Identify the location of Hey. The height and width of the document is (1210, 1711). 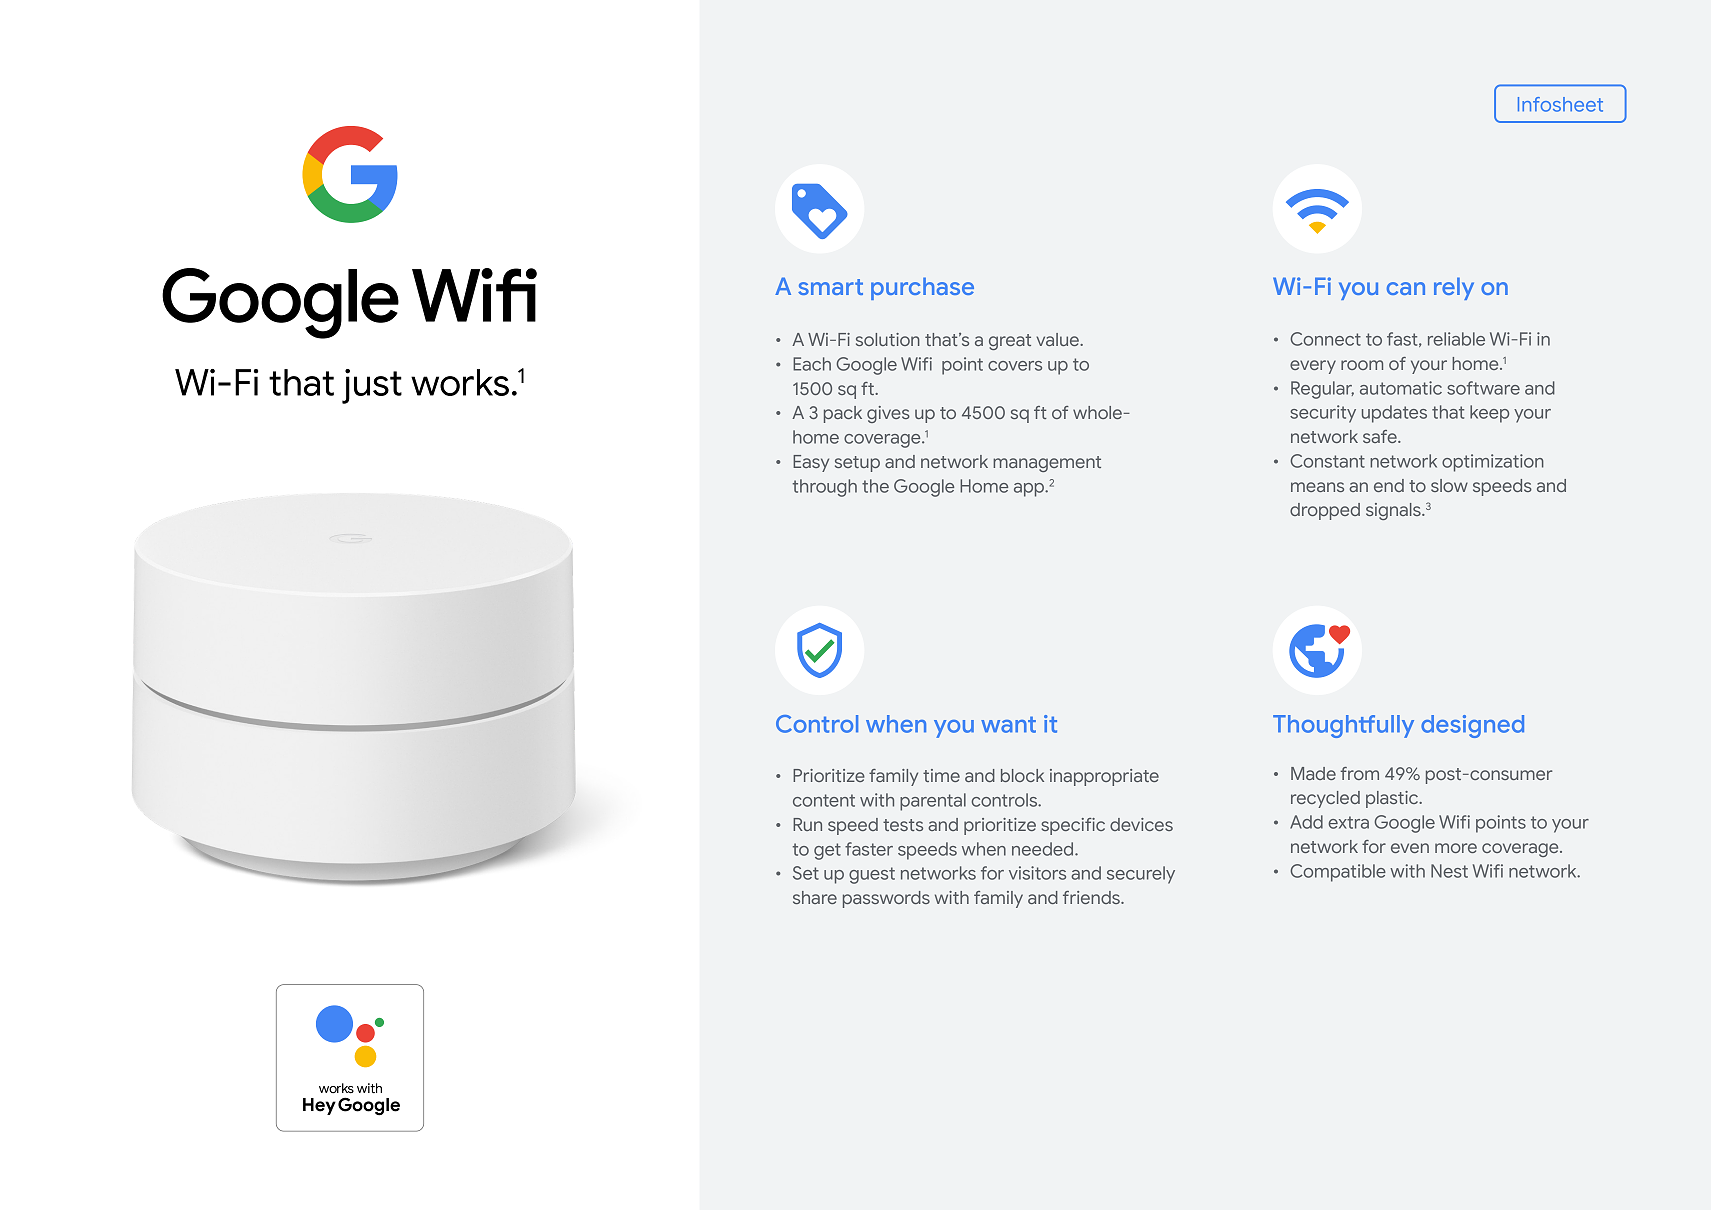
(319, 1106).
